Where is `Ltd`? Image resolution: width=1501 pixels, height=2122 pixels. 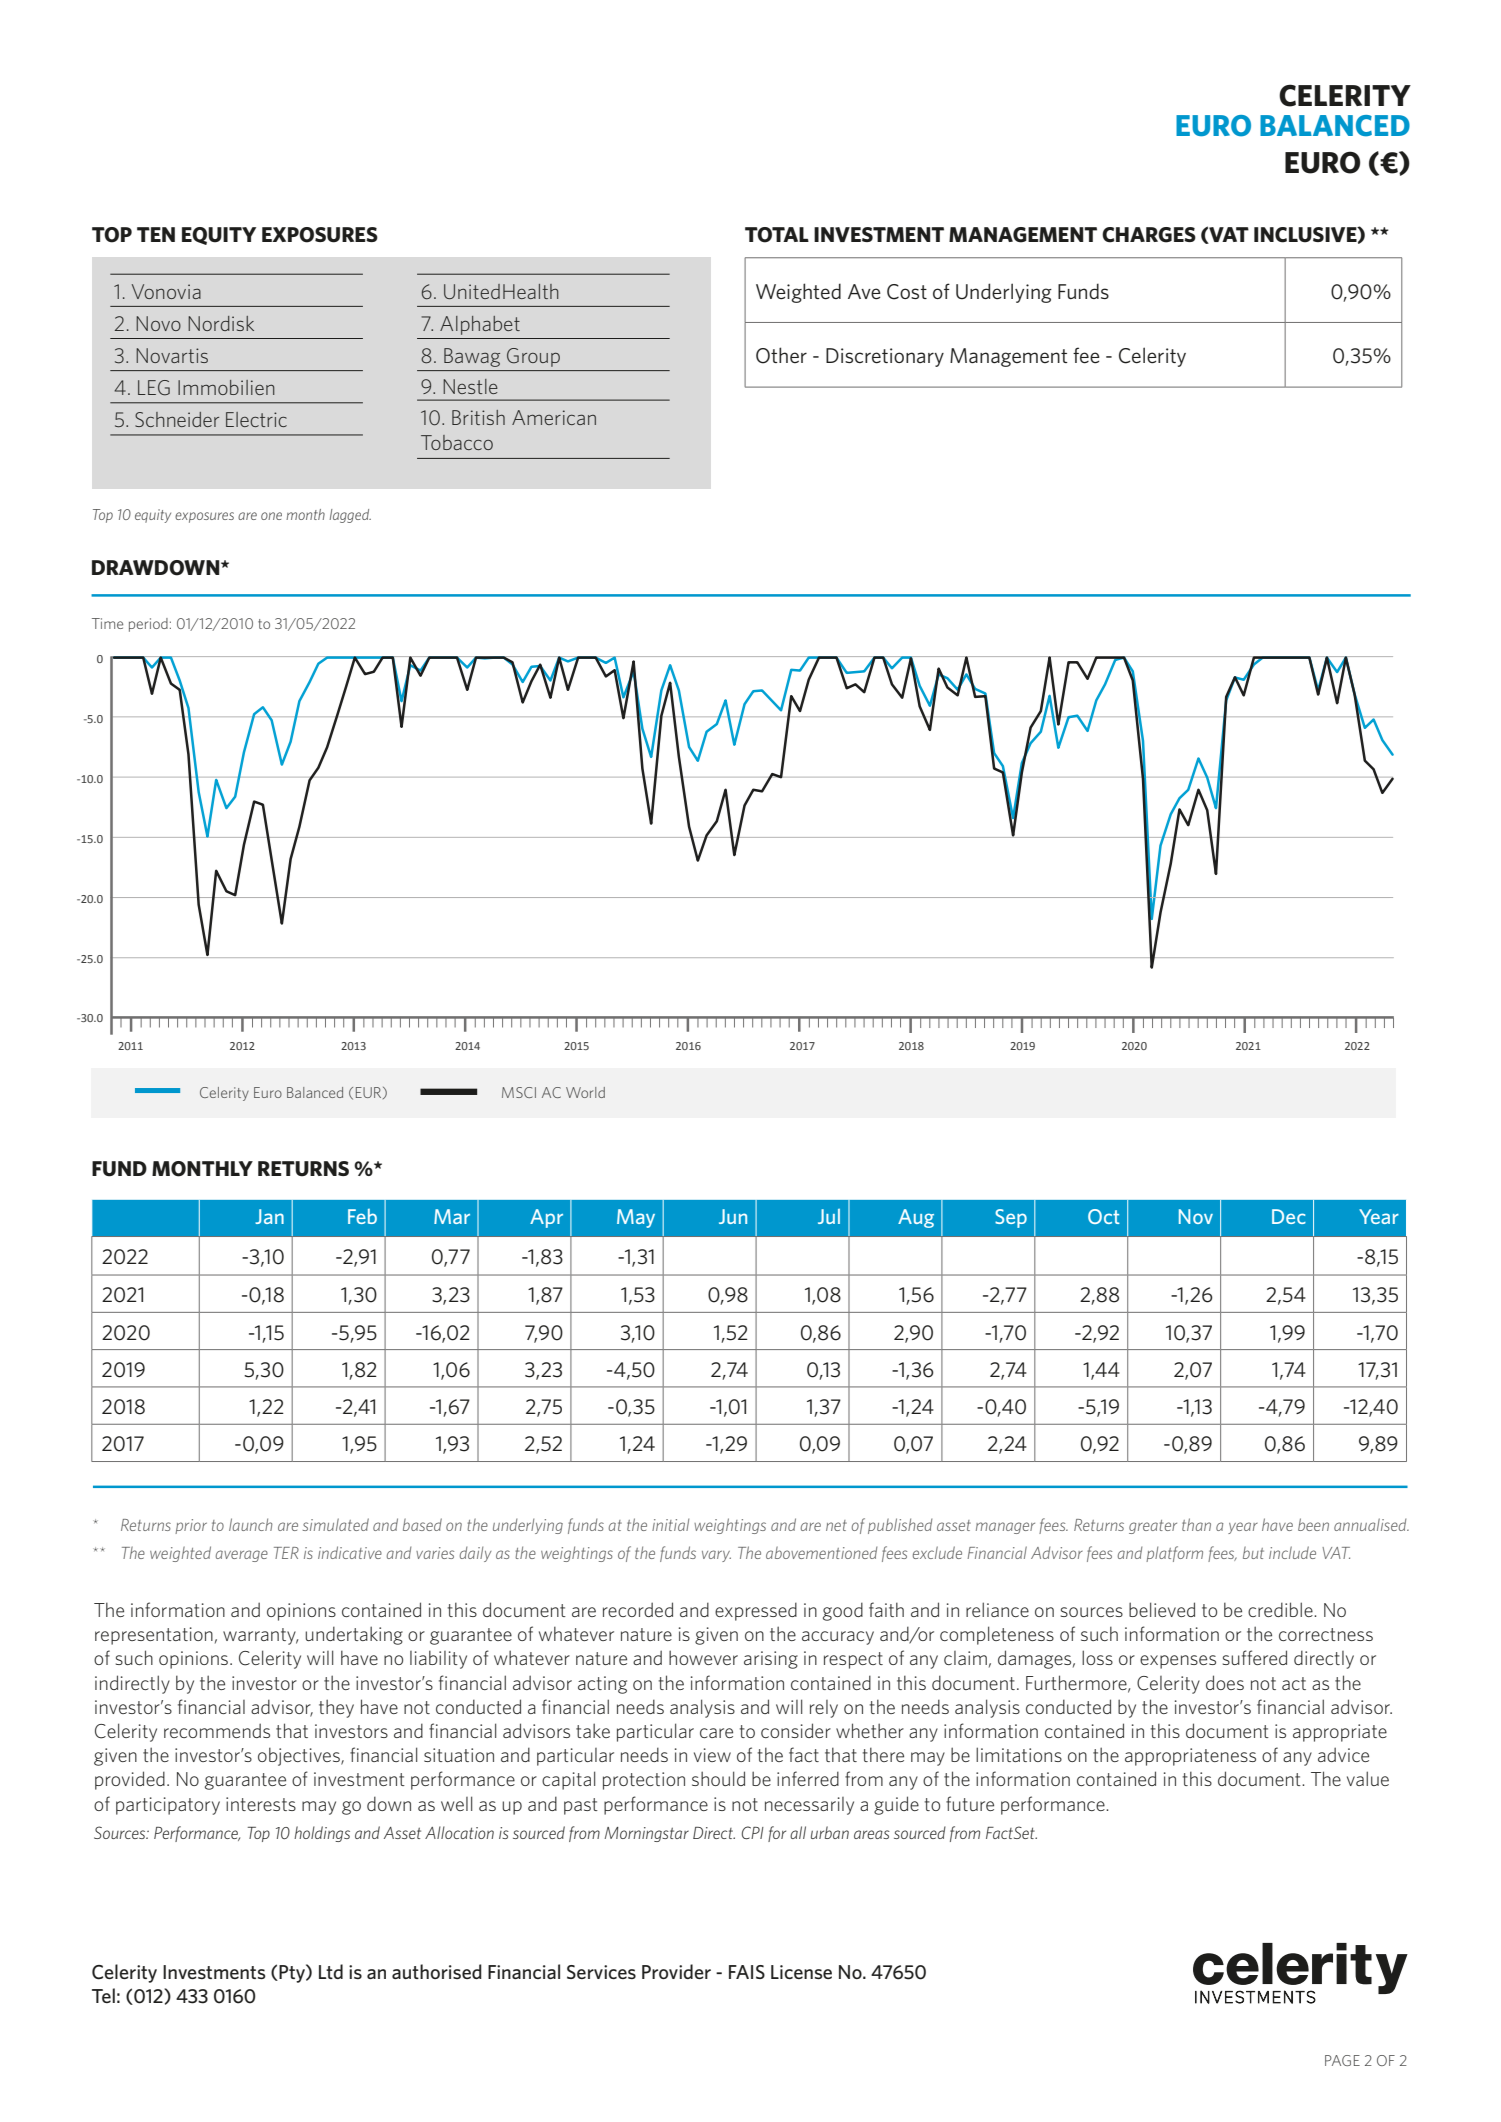
Ltd is located at coordinates (331, 1971).
